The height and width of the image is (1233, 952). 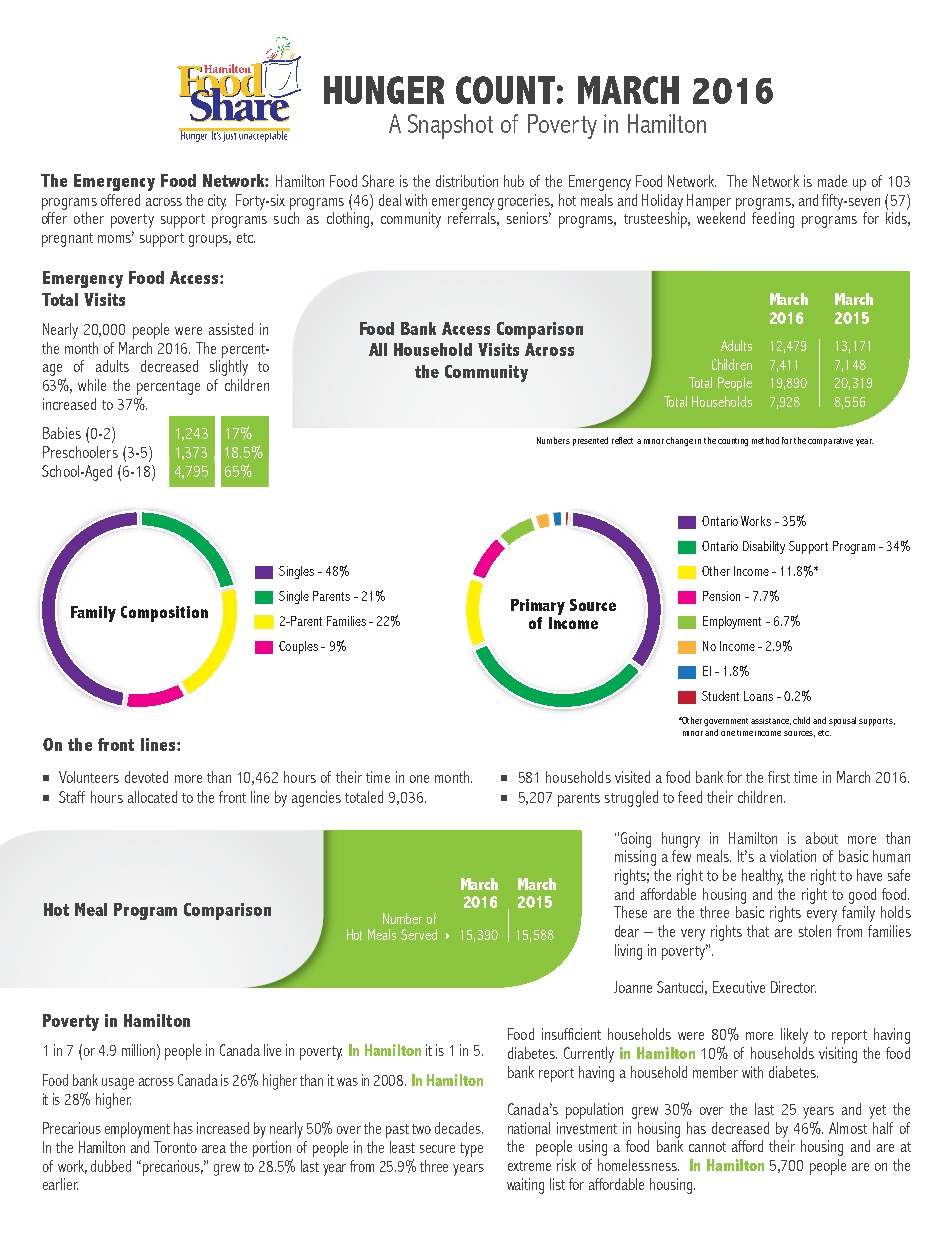 I want to click on comparative, so click(x=830, y=442).
